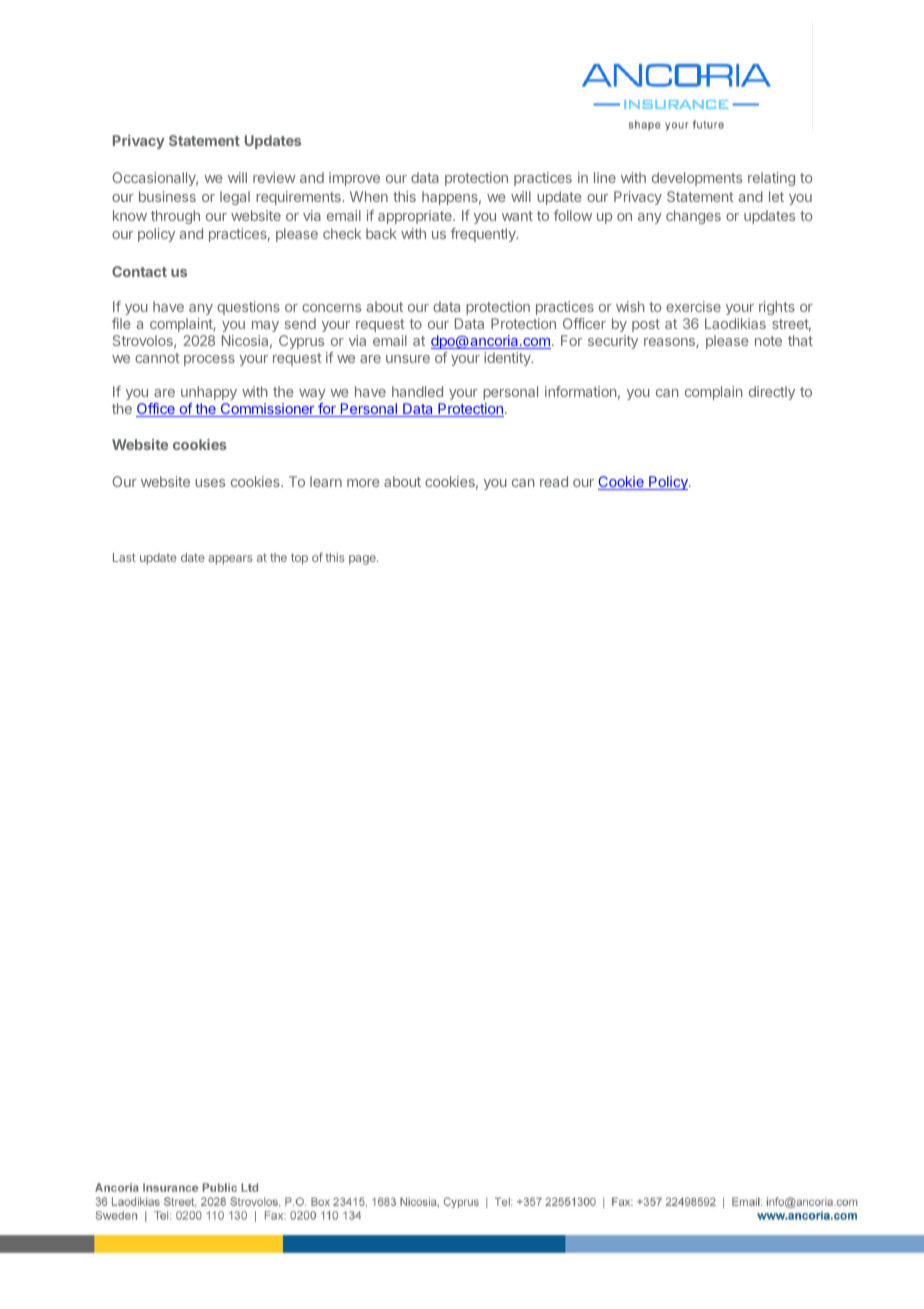 This image has height=1309, width=924. Describe the element at coordinates (230, 560) in the image. I see `appears` at that location.
